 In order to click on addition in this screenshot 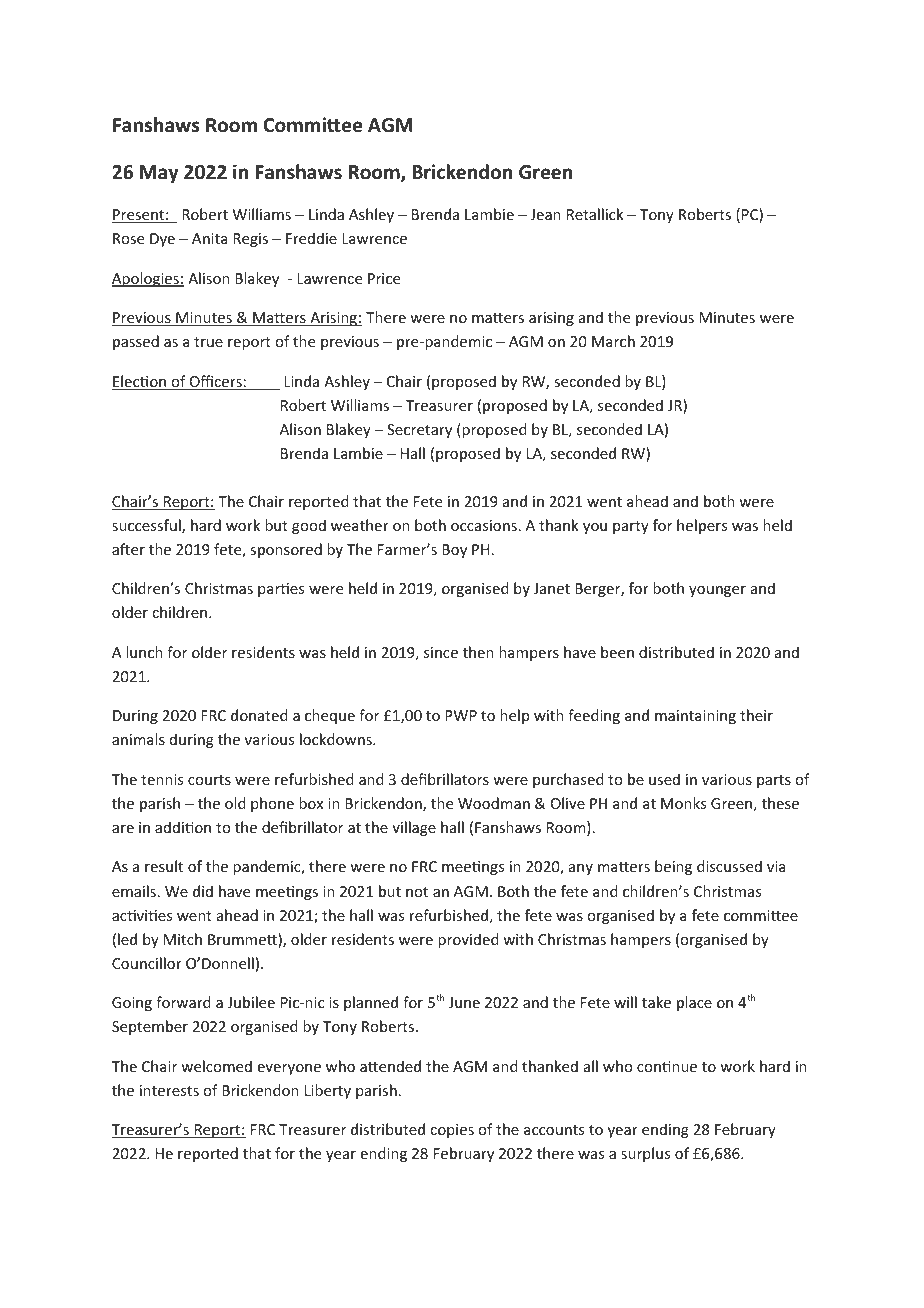, I will do `click(183, 827)`.
